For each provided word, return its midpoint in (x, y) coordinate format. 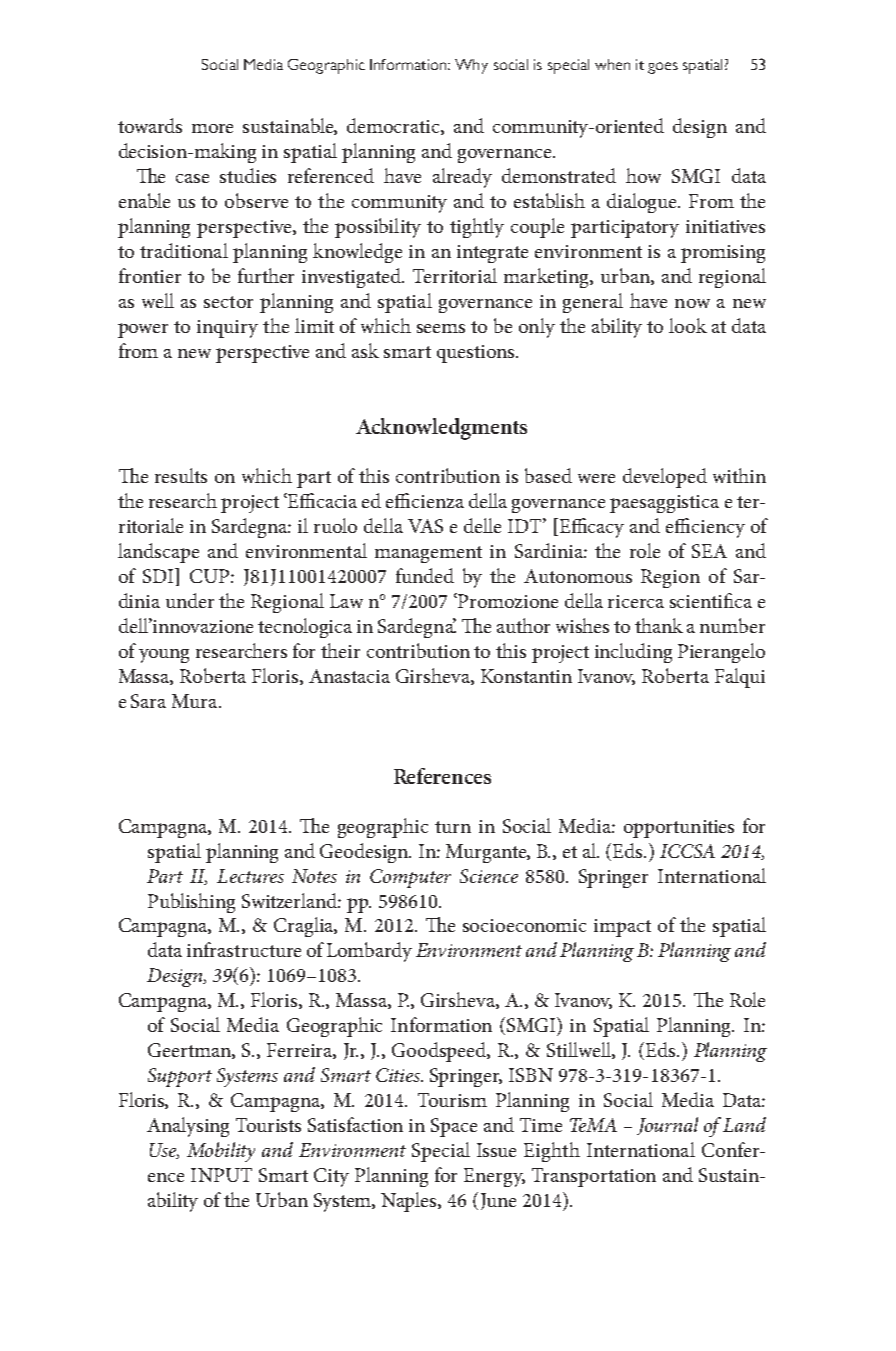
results (181, 475)
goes (663, 68)
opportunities (679, 829)
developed (665, 478)
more (212, 128)
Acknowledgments (441, 429)
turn (453, 827)
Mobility (221, 1152)
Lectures (250, 876)
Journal (667, 1126)
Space (454, 1127)
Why (471, 66)
